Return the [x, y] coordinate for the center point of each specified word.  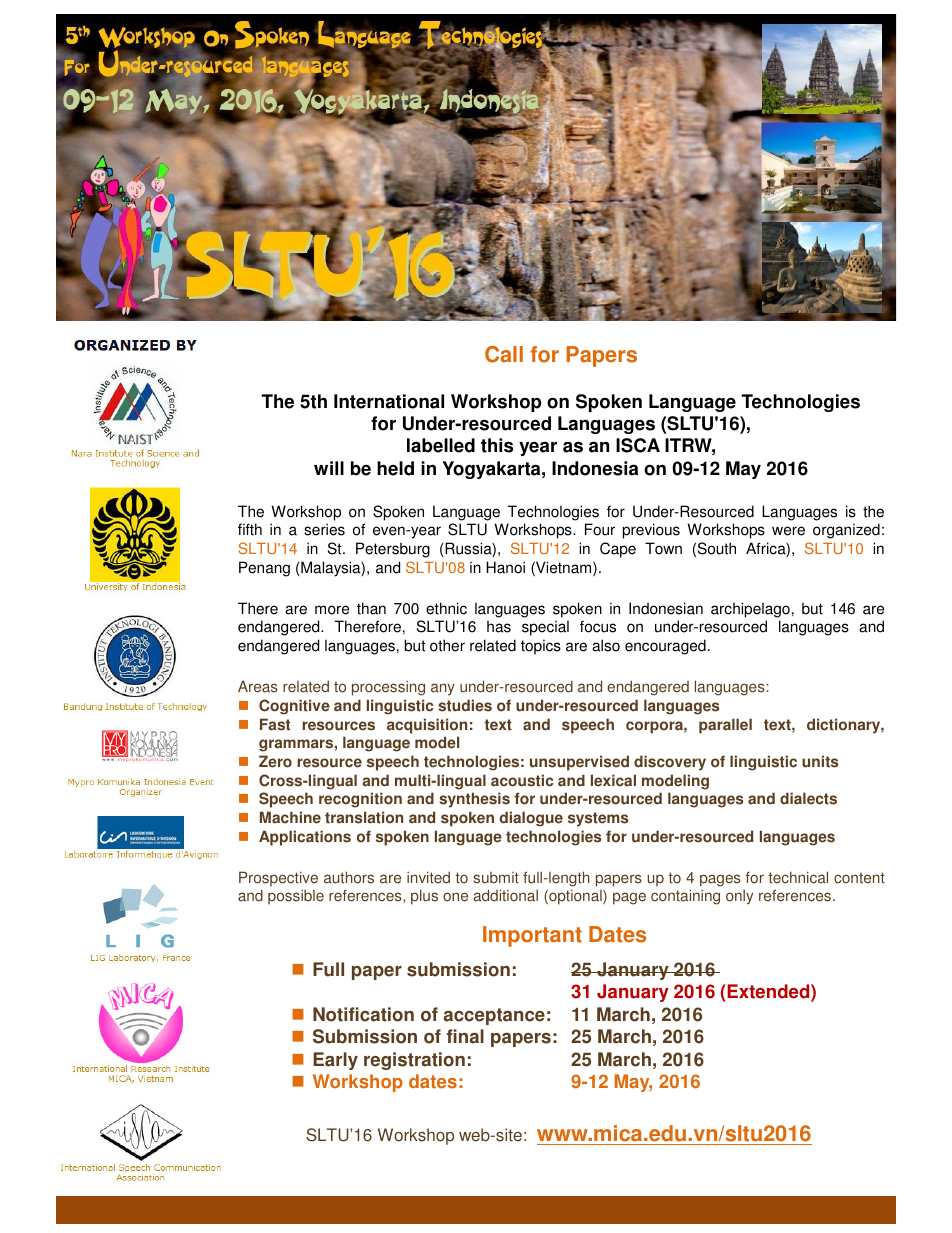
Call [504, 354]
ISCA [638, 445]
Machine [290, 817]
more [332, 610]
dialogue [531, 819]
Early [335, 1061]
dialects [808, 798]
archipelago [750, 610]
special [545, 628]
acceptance [494, 1016]
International [389, 401]
